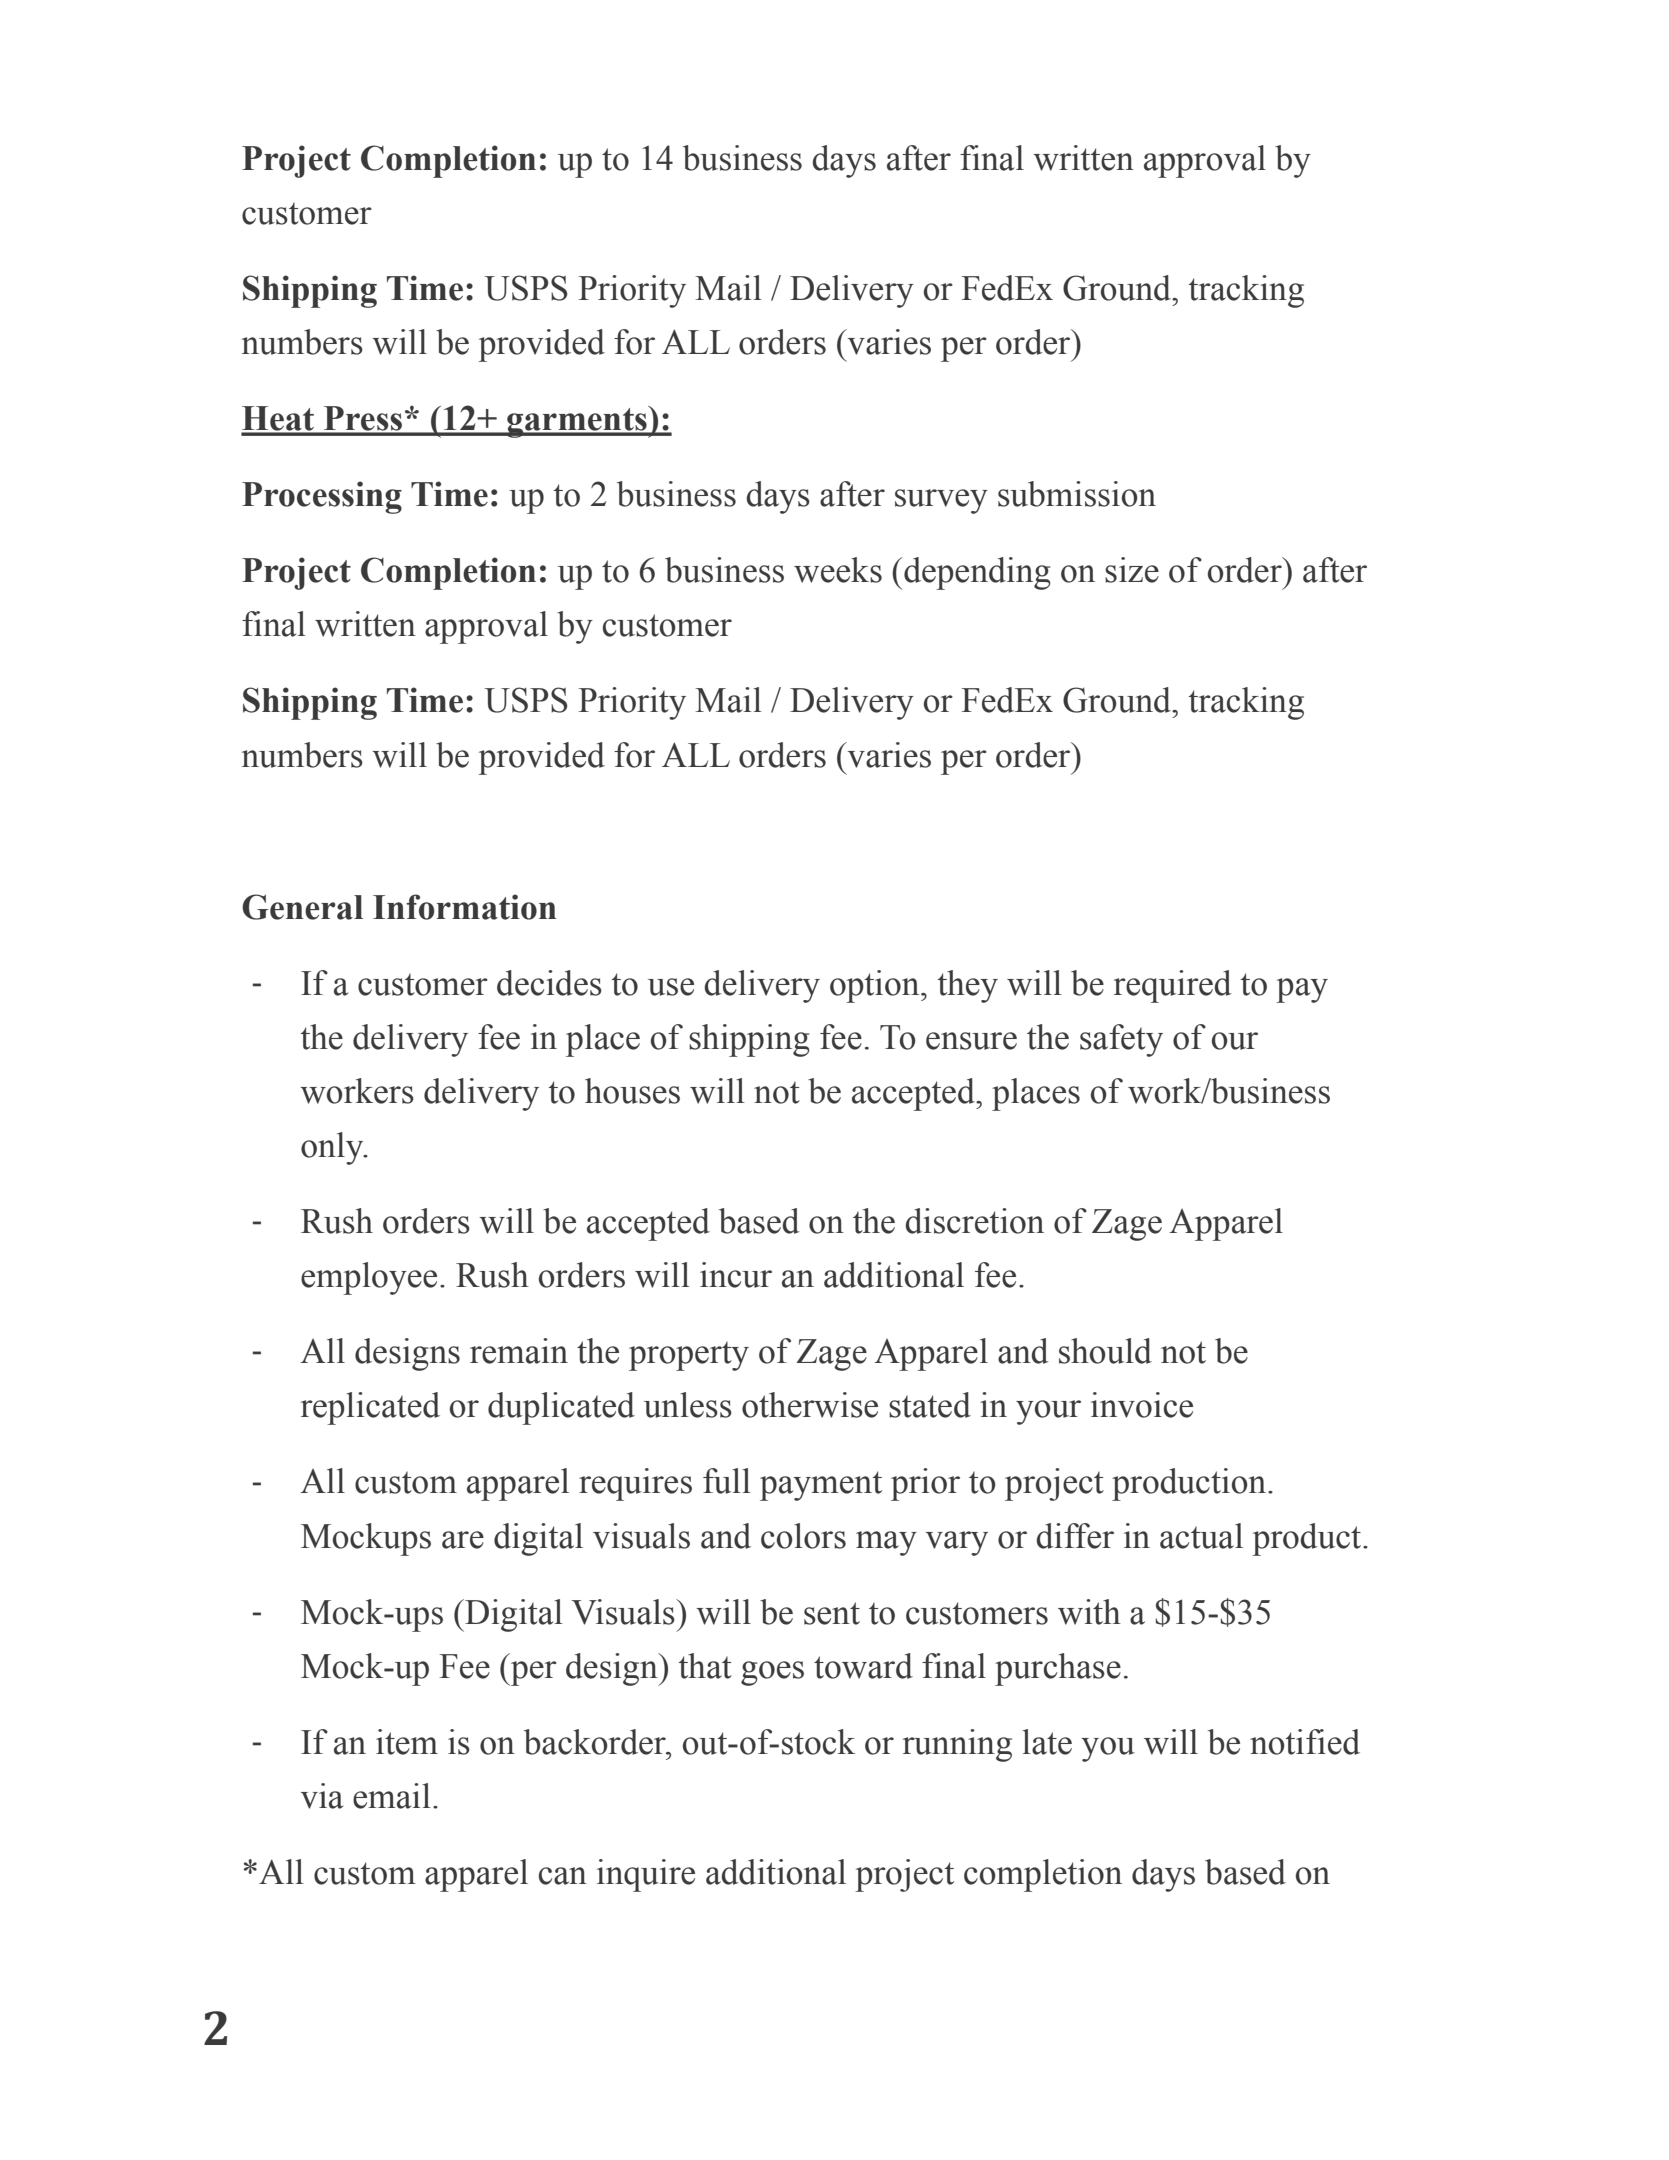 The image size is (1669, 2160). Describe the element at coordinates (974, 1221) in the page. I see `discretion` at that location.
